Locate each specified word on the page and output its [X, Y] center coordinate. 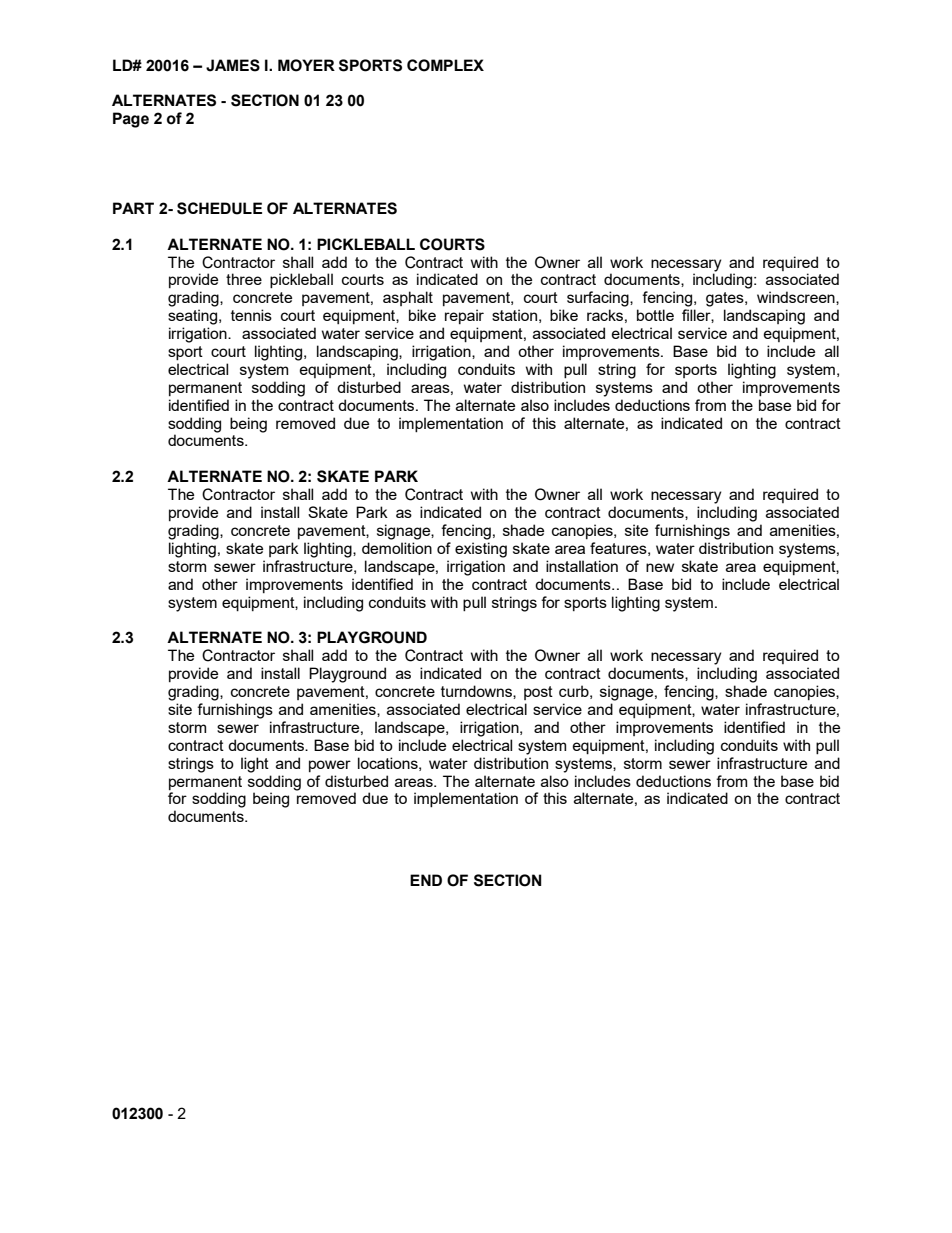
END [426, 880]
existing [481, 550]
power [330, 766]
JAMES [233, 65]
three [244, 279]
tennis [251, 315]
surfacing [599, 299]
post [538, 693]
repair [464, 316]
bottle [655, 315]
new [660, 567]
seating [194, 317]
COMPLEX [445, 65]
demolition [397, 548]
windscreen [797, 298]
